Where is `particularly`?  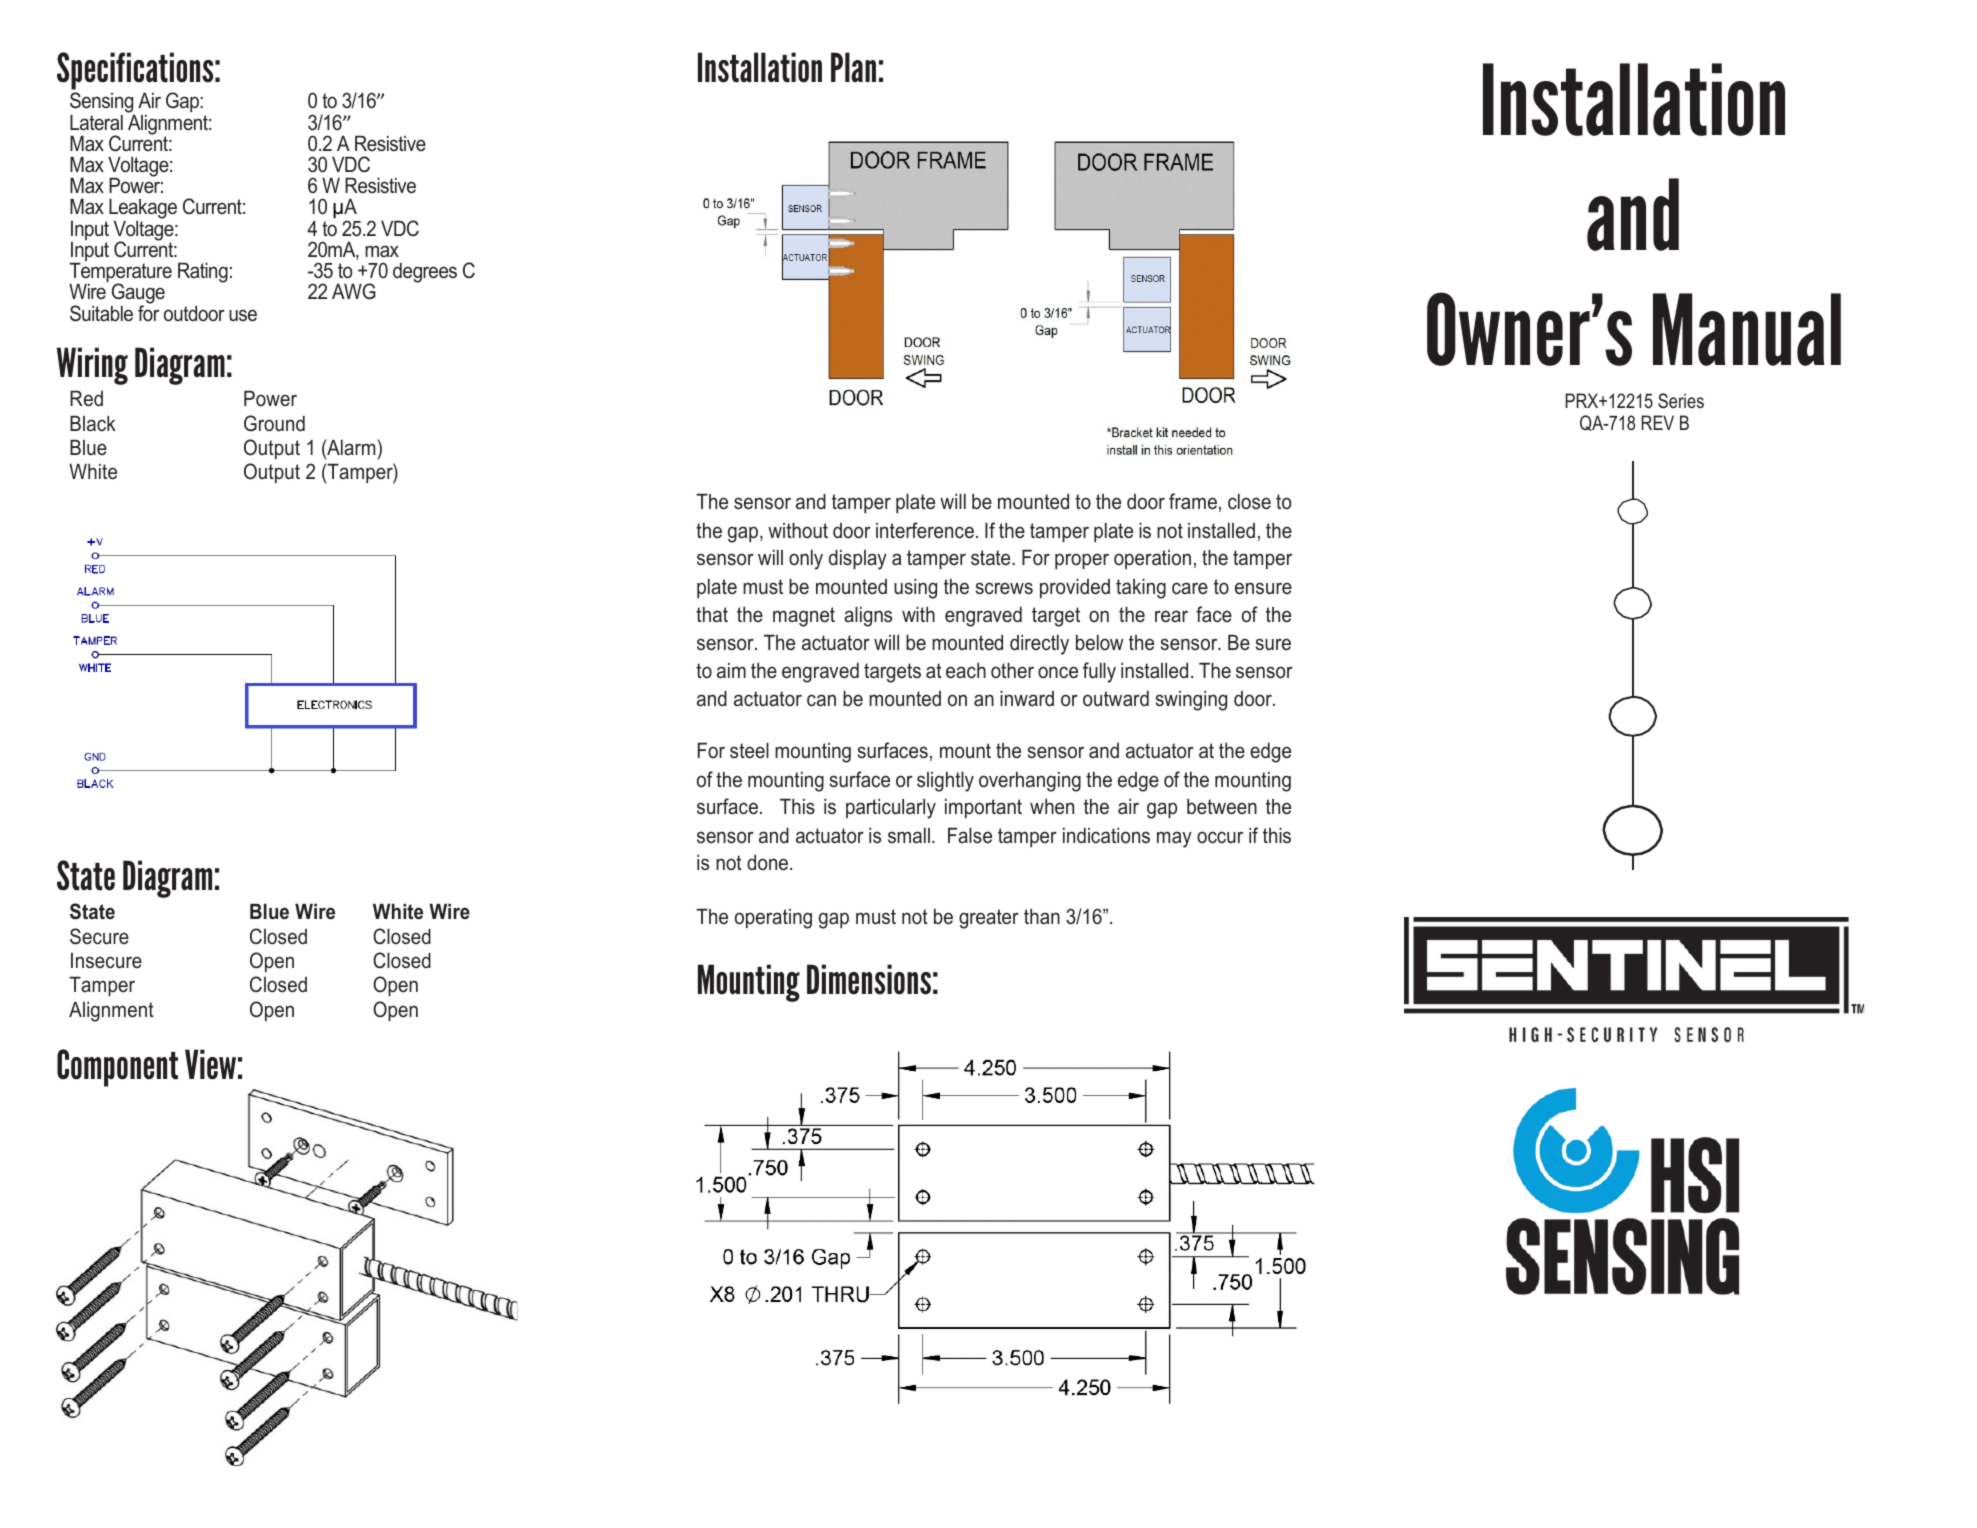 particularly is located at coordinates (891, 808).
